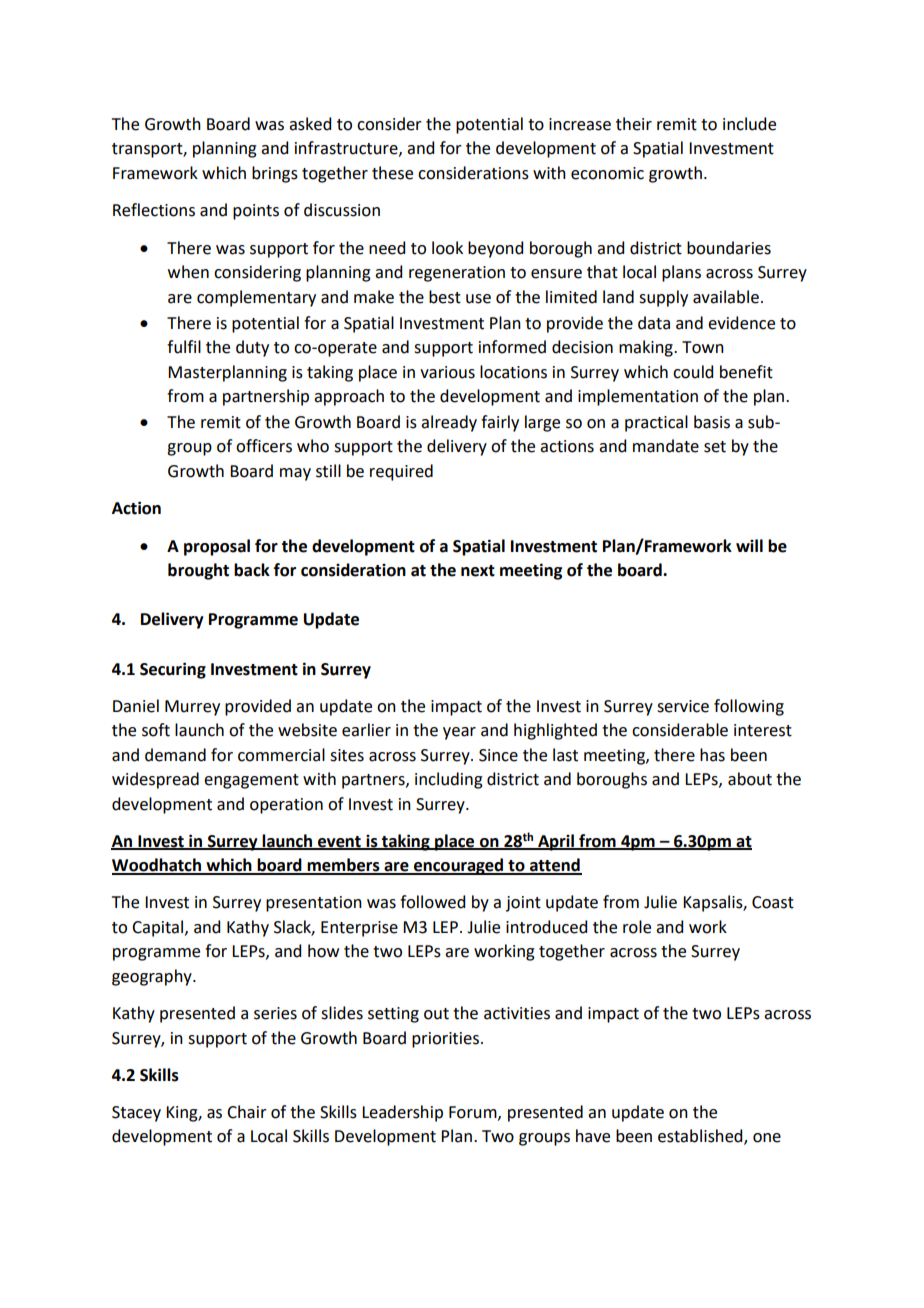 This image has height=1308, width=924. Describe the element at coordinates (275, 174) in the image. I see `brings` at that location.
